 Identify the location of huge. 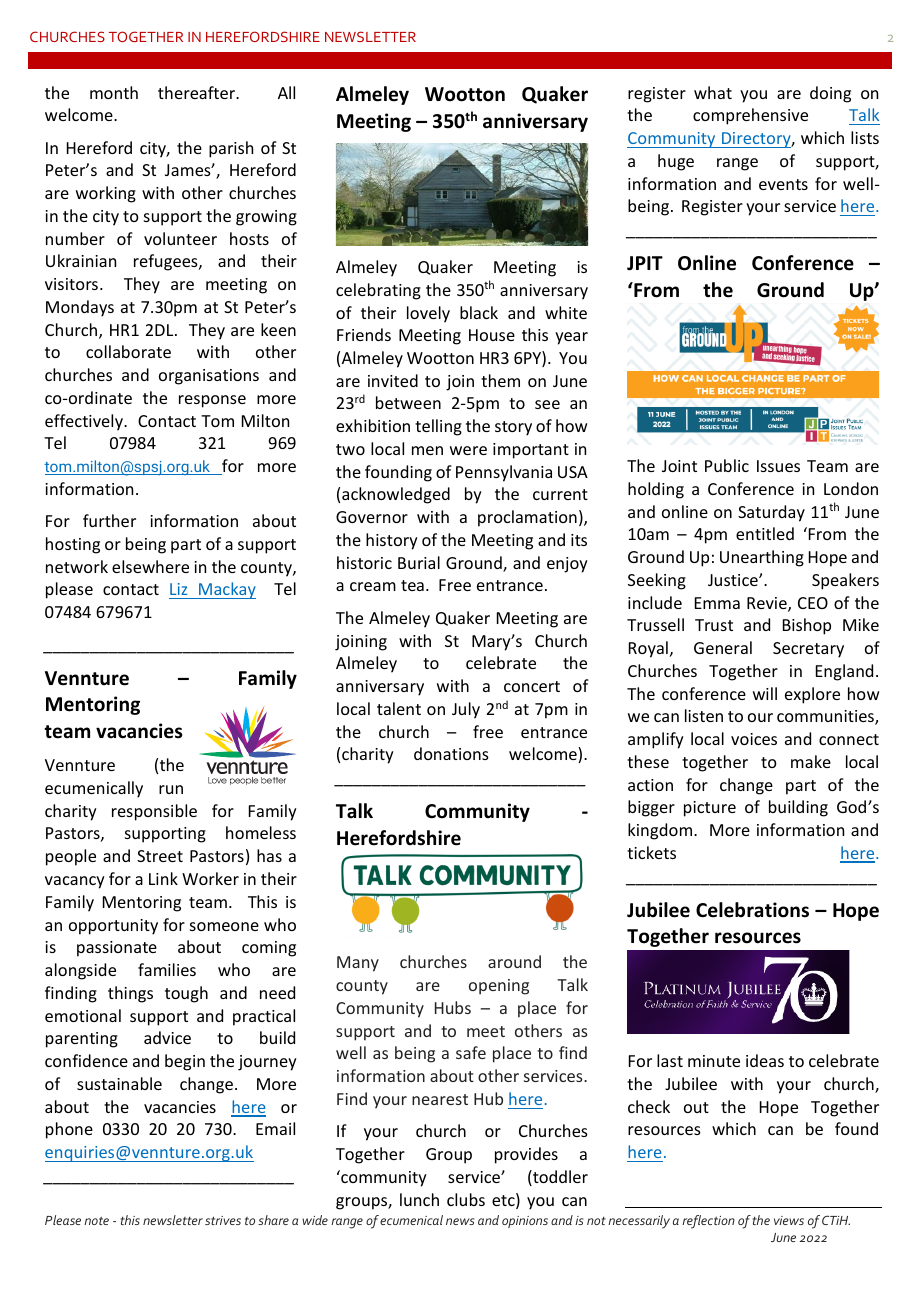
(676, 162).
